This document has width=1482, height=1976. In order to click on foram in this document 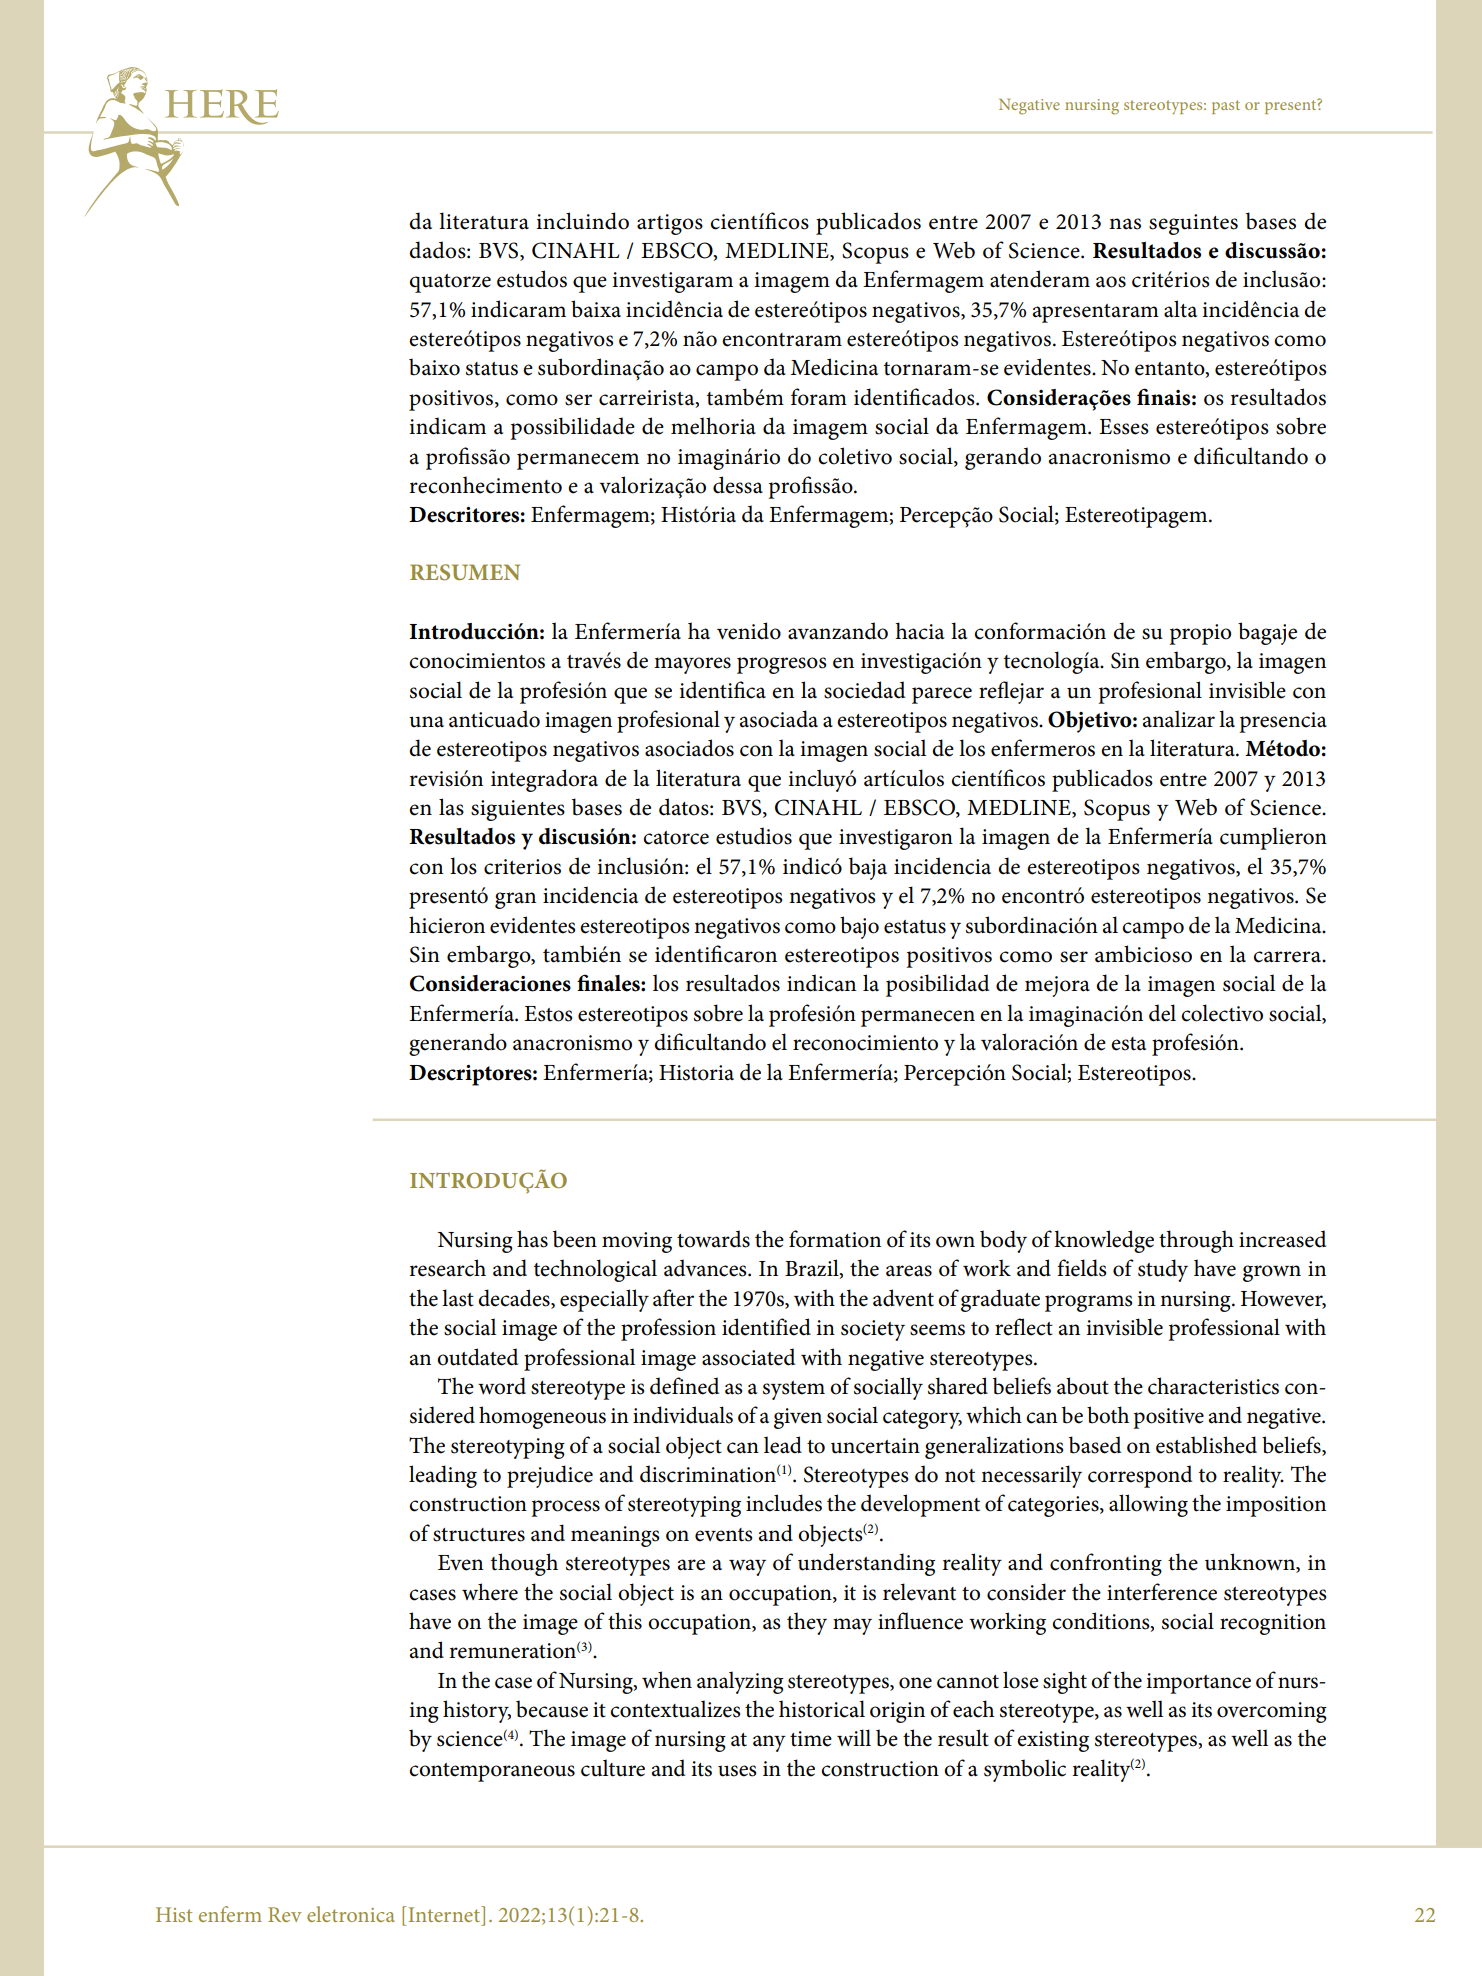, I will do `click(819, 397)`.
